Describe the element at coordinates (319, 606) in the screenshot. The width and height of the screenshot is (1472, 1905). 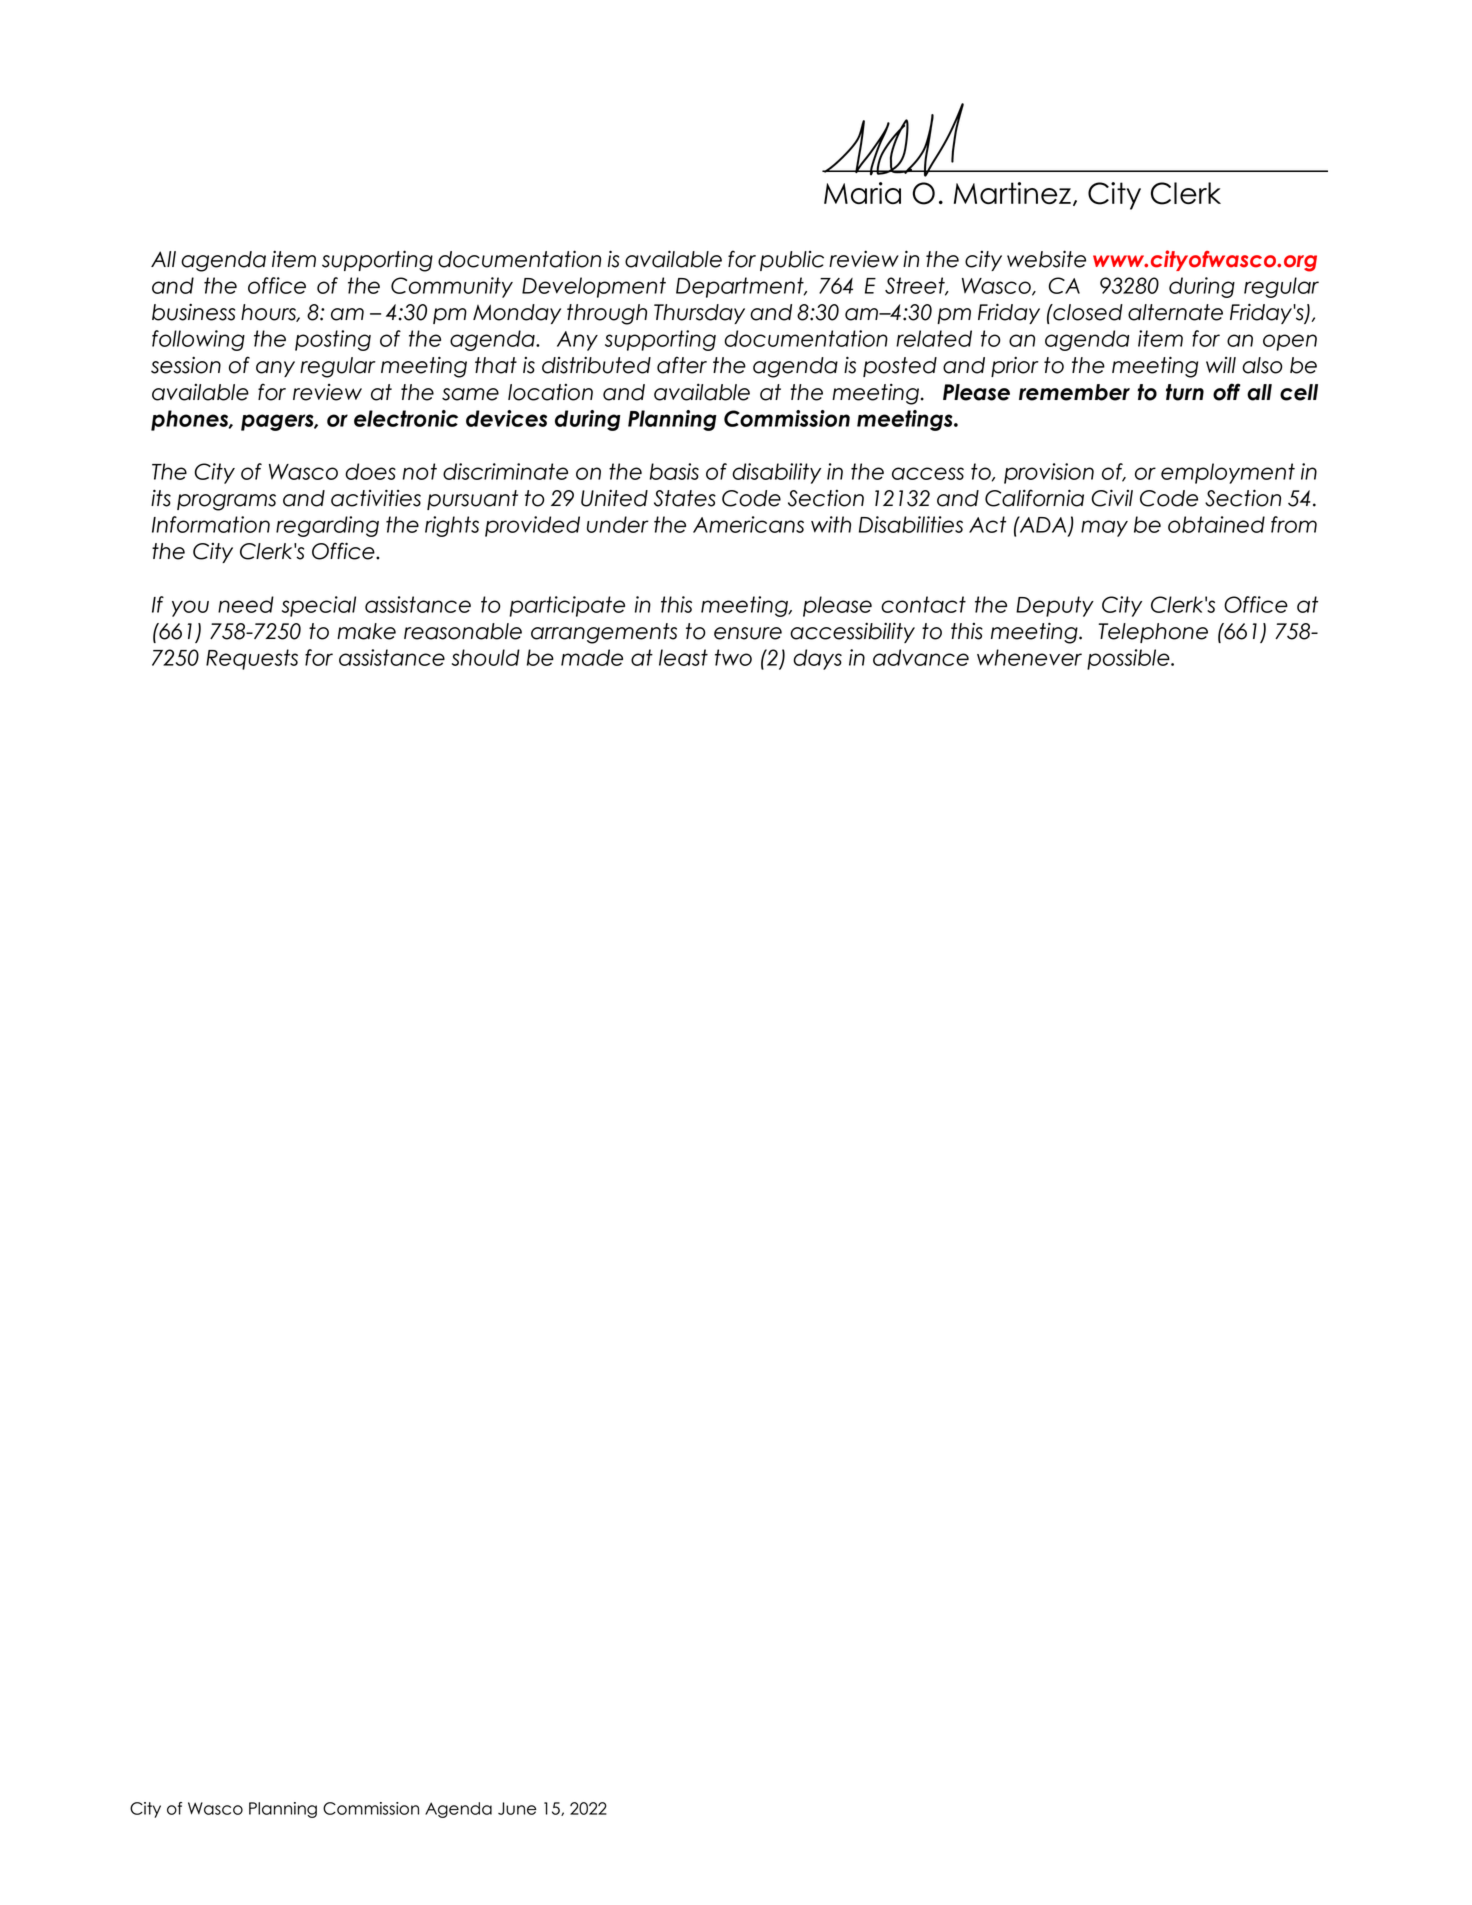
I see `special` at that location.
